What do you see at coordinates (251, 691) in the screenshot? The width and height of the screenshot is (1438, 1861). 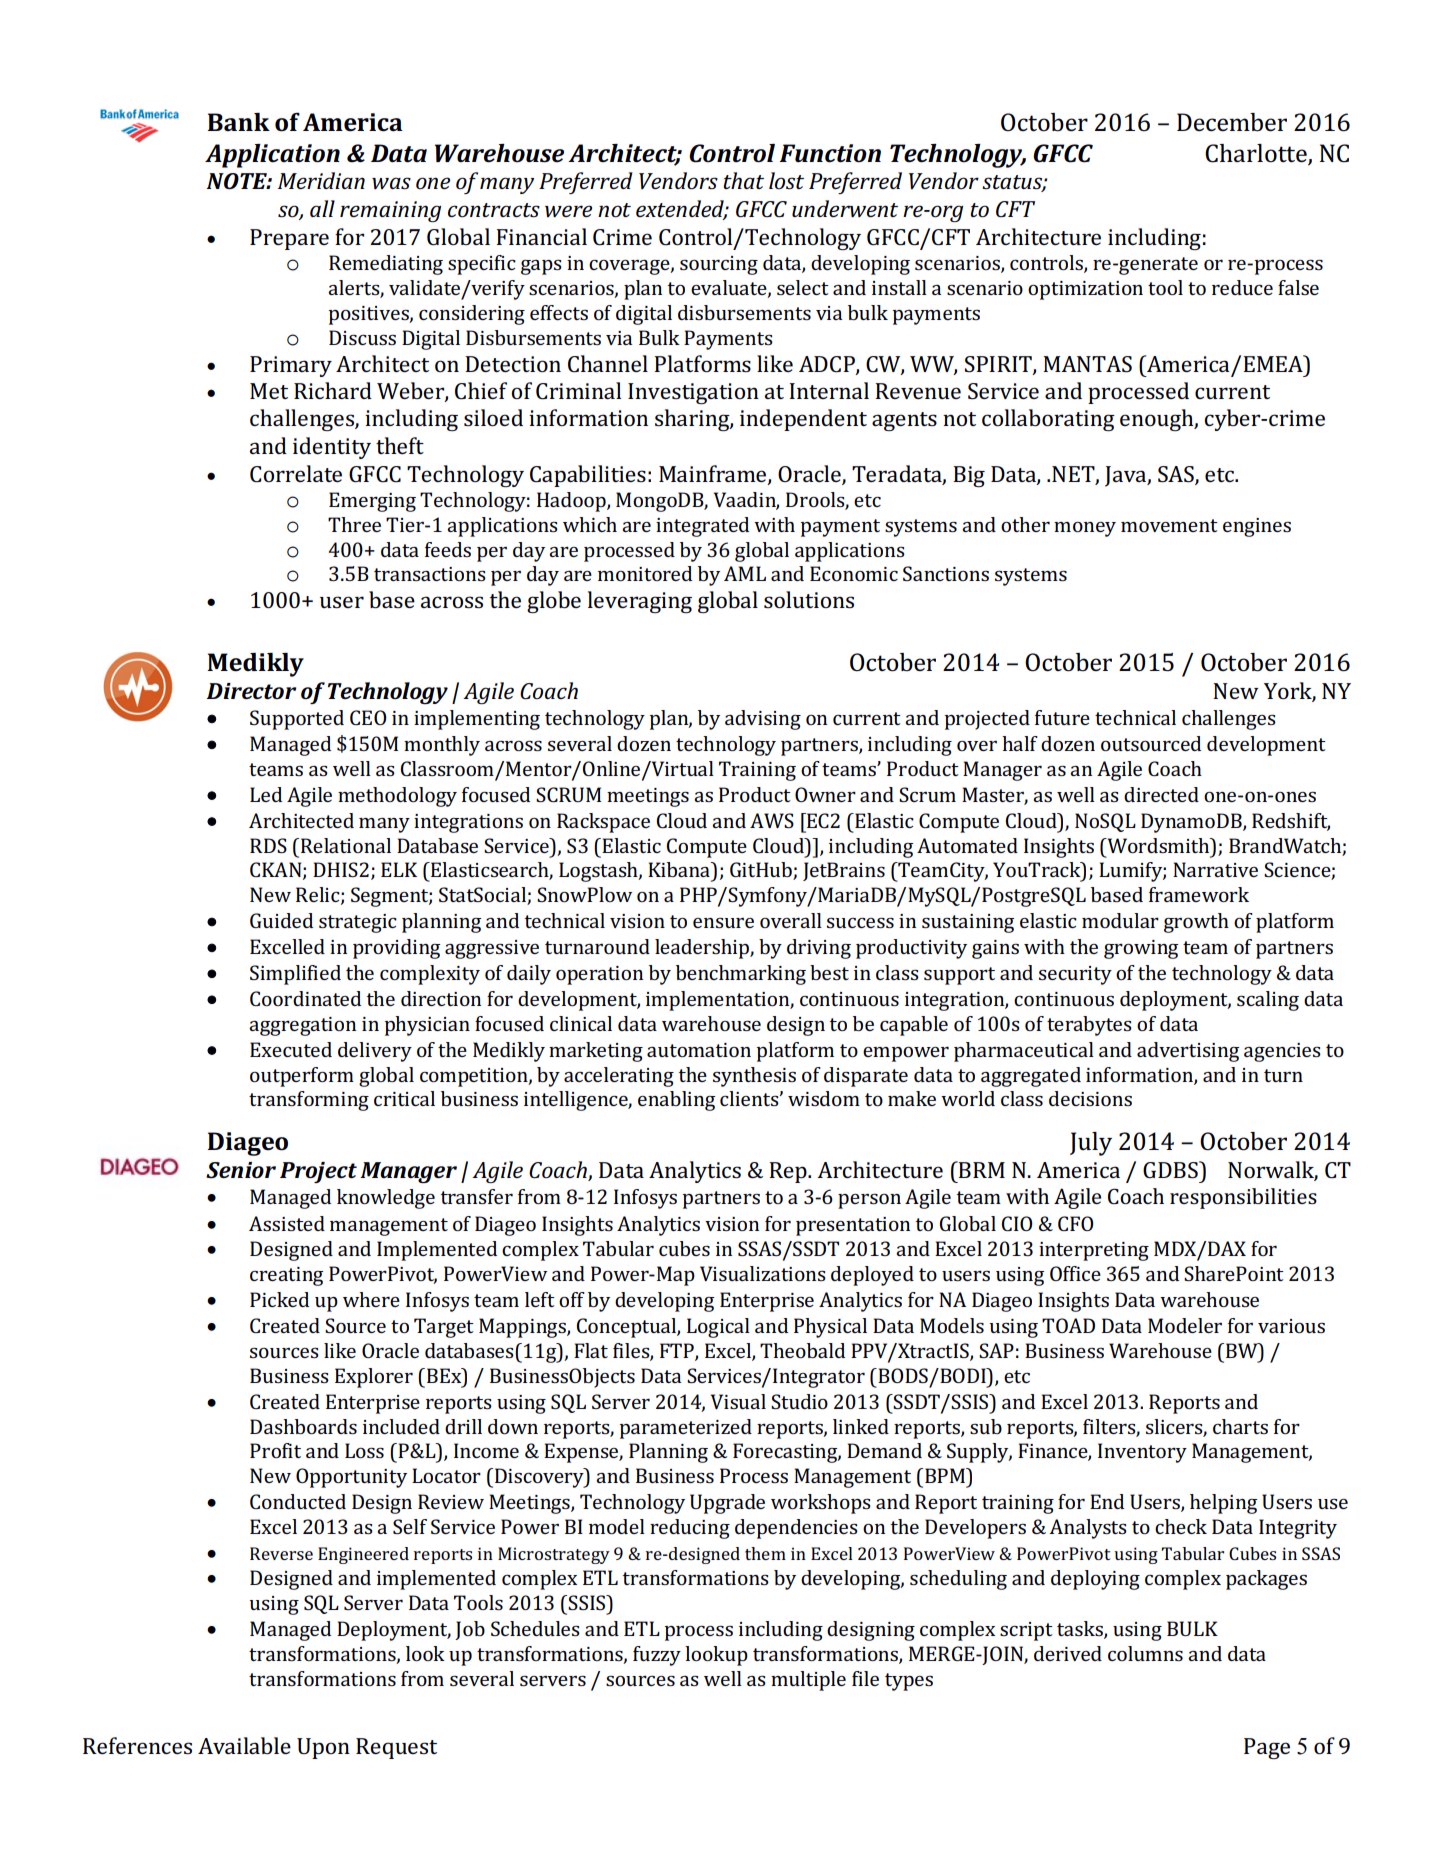 I see `Director` at bounding box center [251, 691].
